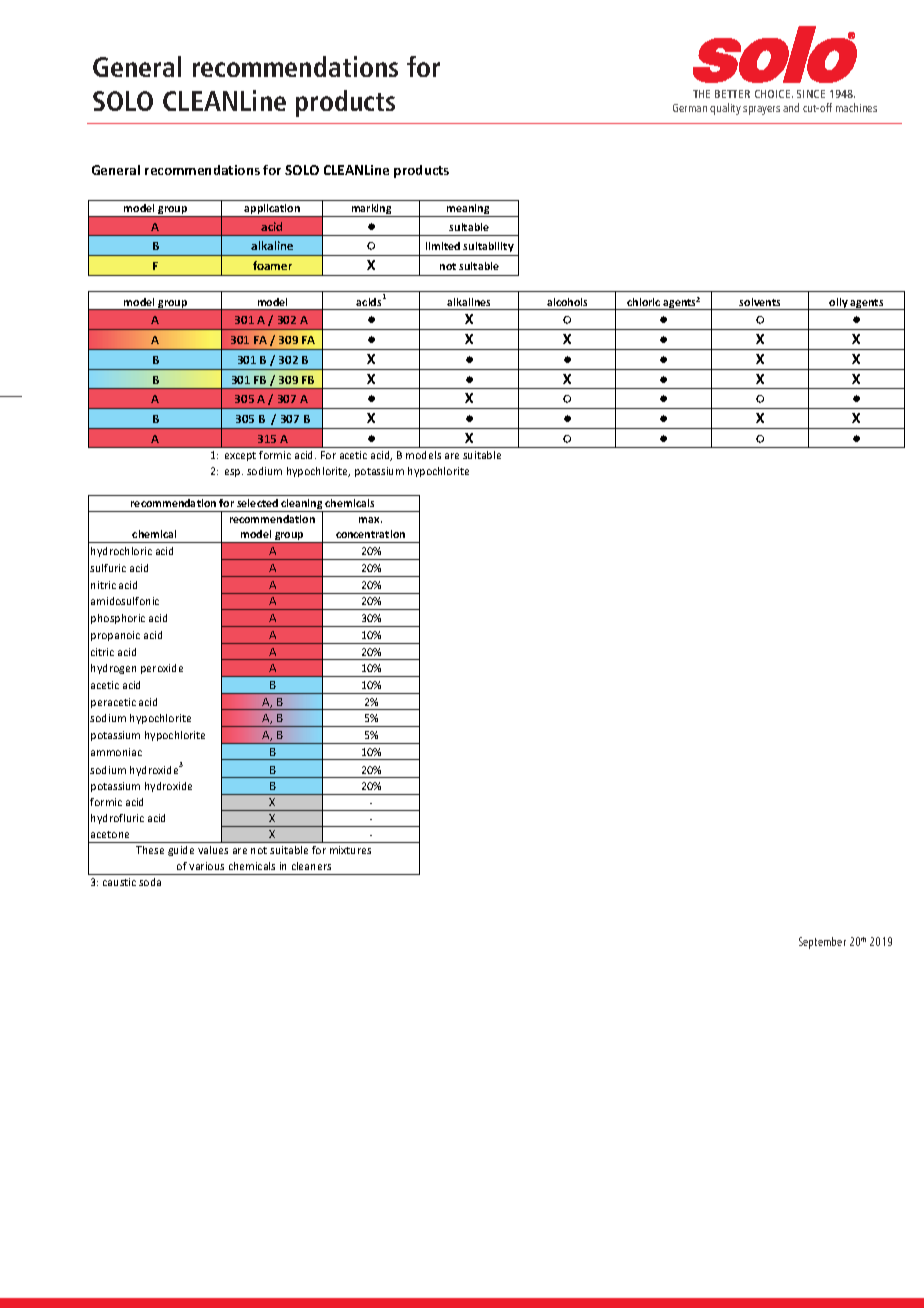  Describe the element at coordinates (567, 302) in the screenshot. I see `alcohols` at that location.
